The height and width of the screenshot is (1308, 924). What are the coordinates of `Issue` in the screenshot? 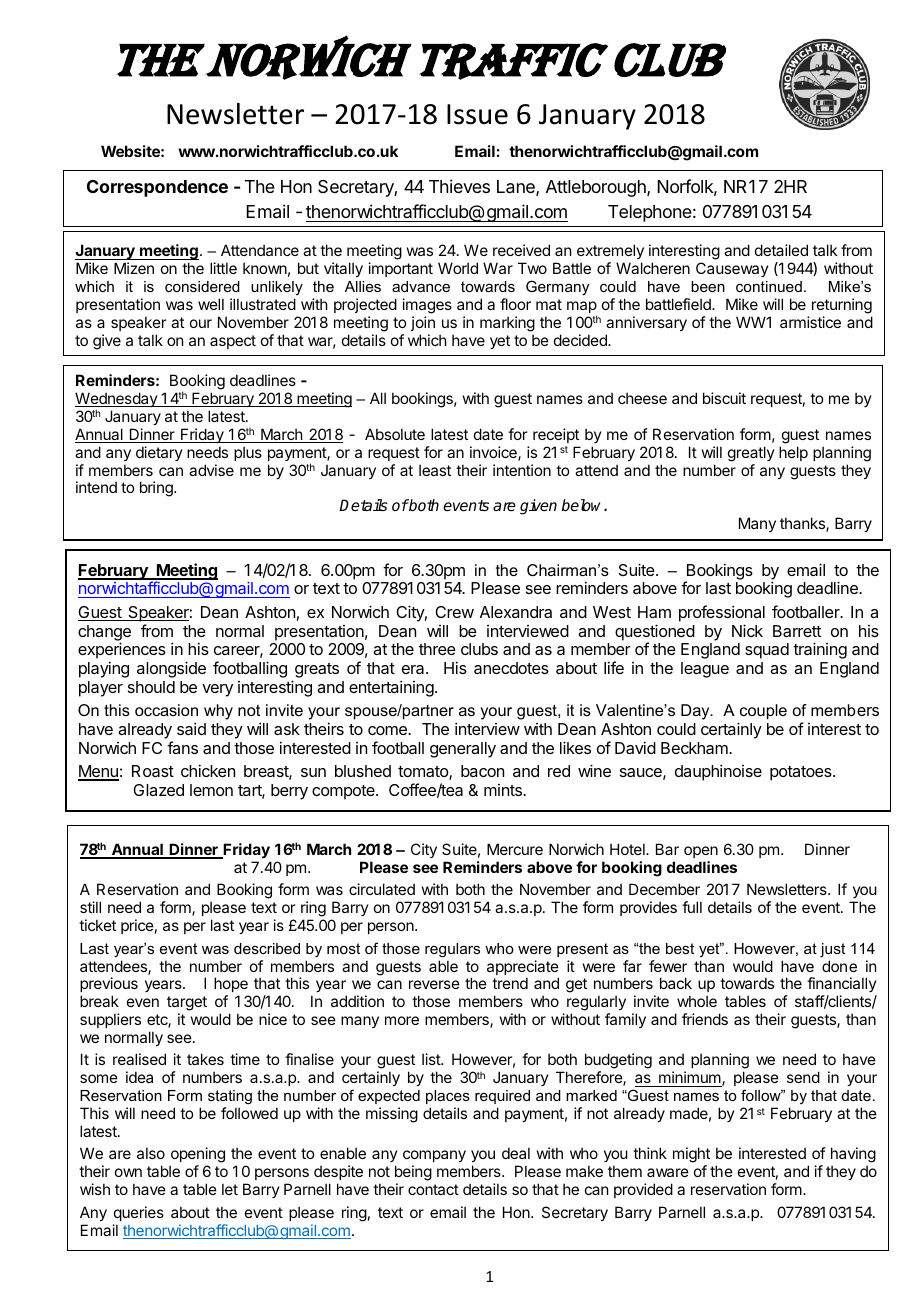 It's located at (477, 114).
